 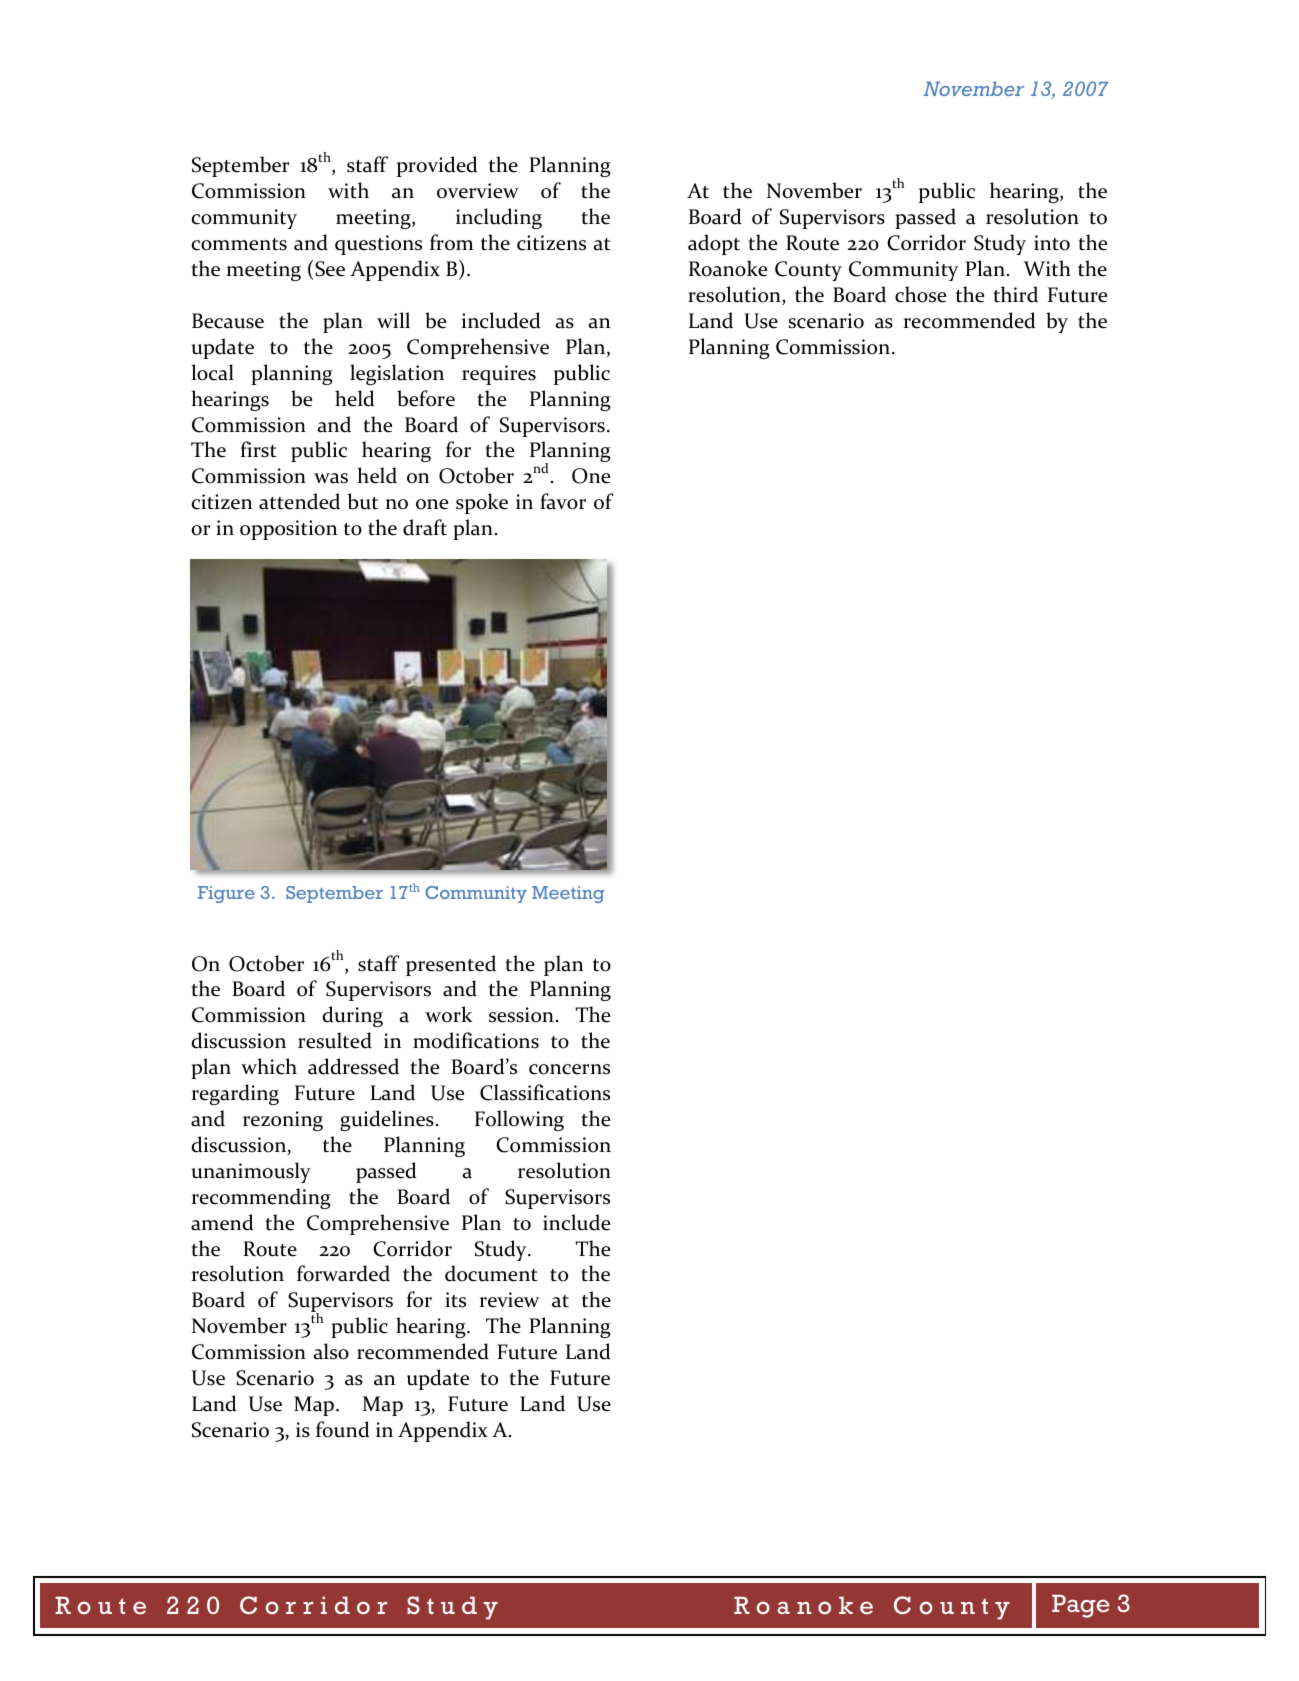 What do you see at coordinates (545, 1092) in the page?
I see `Classifications` at bounding box center [545, 1092].
